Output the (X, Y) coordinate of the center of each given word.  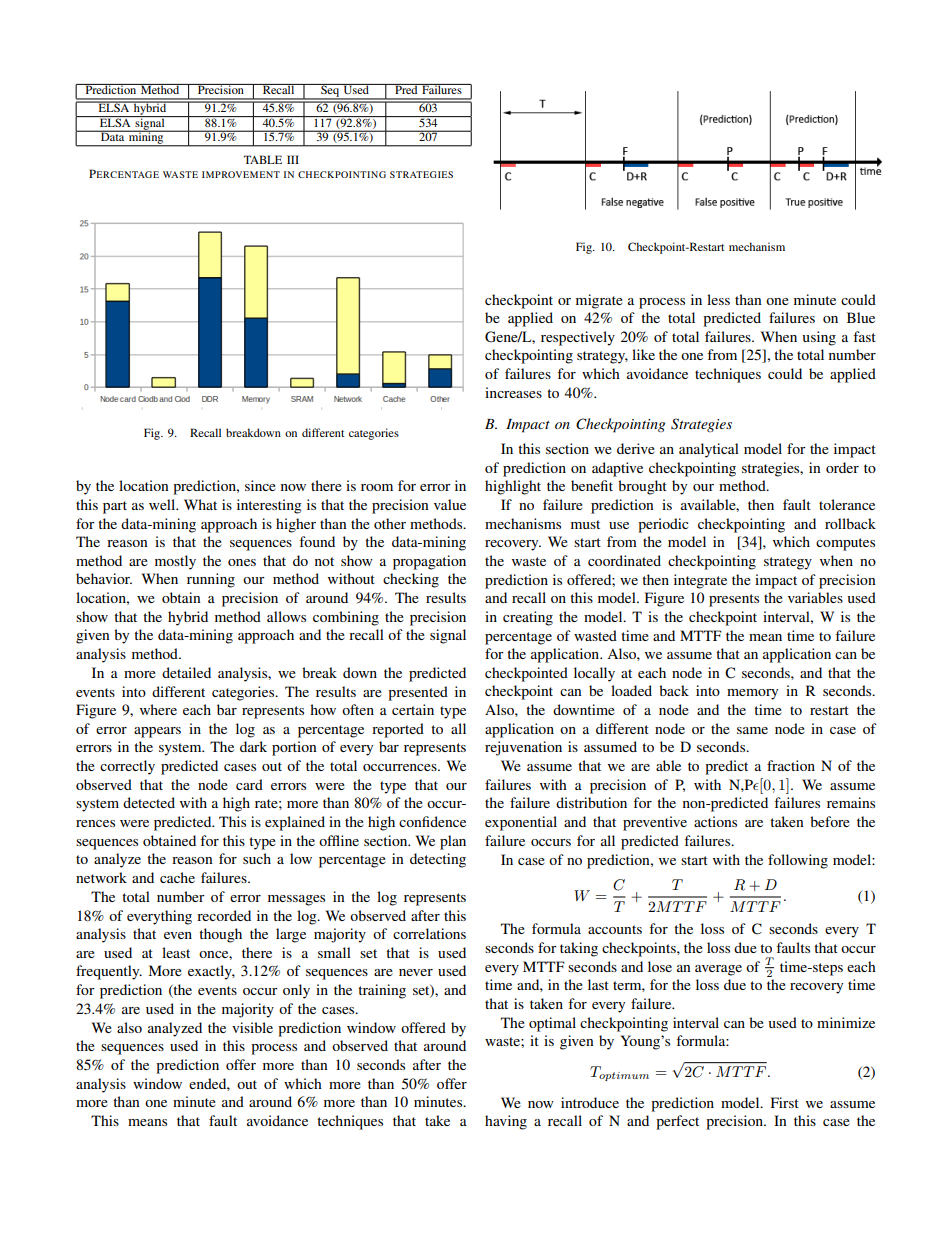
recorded (224, 915)
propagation (429, 562)
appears (157, 732)
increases (513, 392)
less (718, 299)
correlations (429, 933)
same (752, 730)
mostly (175, 562)
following (798, 861)
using (819, 338)
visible (252, 1027)
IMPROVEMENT (241, 174)
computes (845, 544)
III (293, 159)
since (260, 485)
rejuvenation (523, 748)
